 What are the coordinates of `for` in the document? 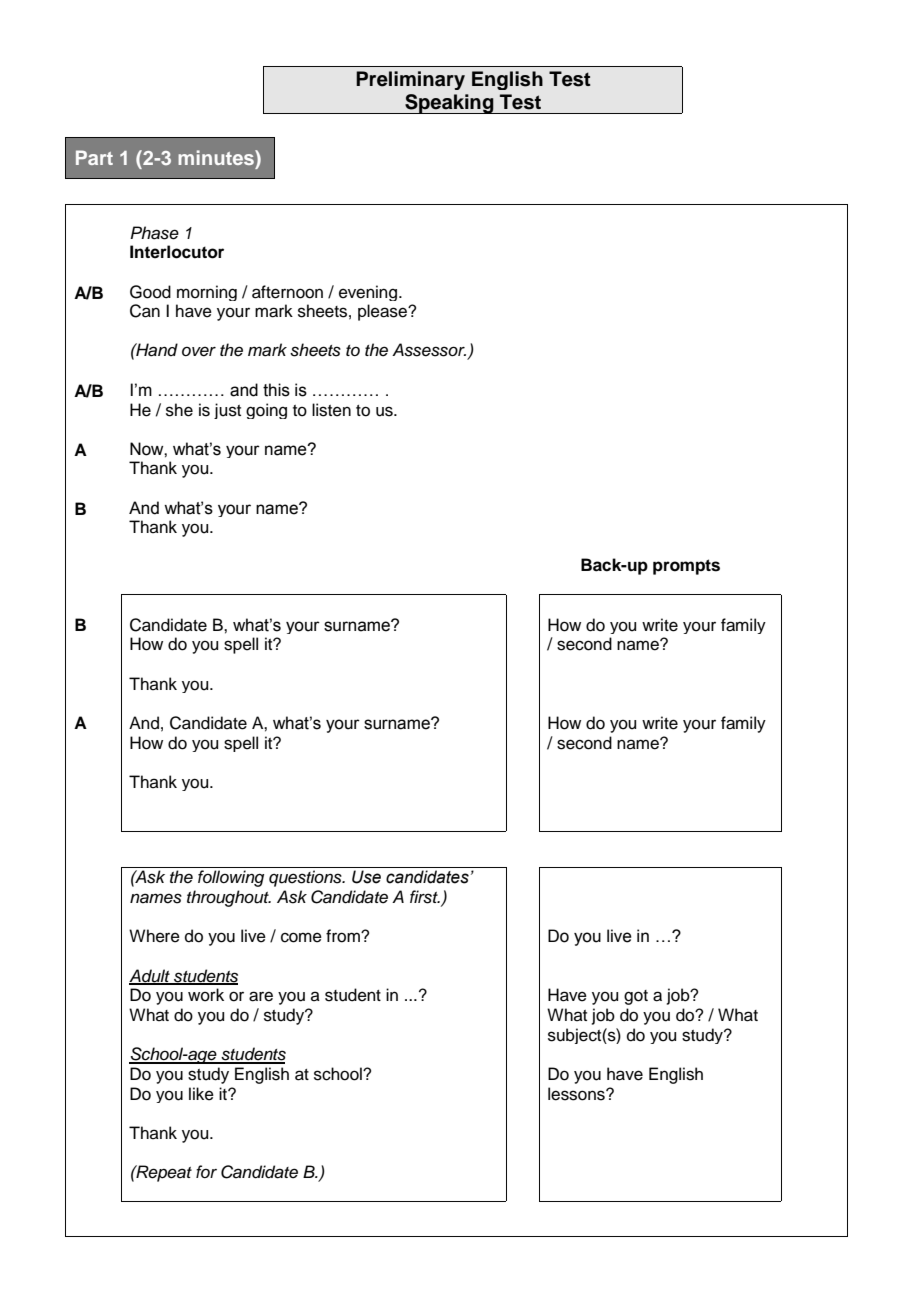 It's located at (206, 1171).
